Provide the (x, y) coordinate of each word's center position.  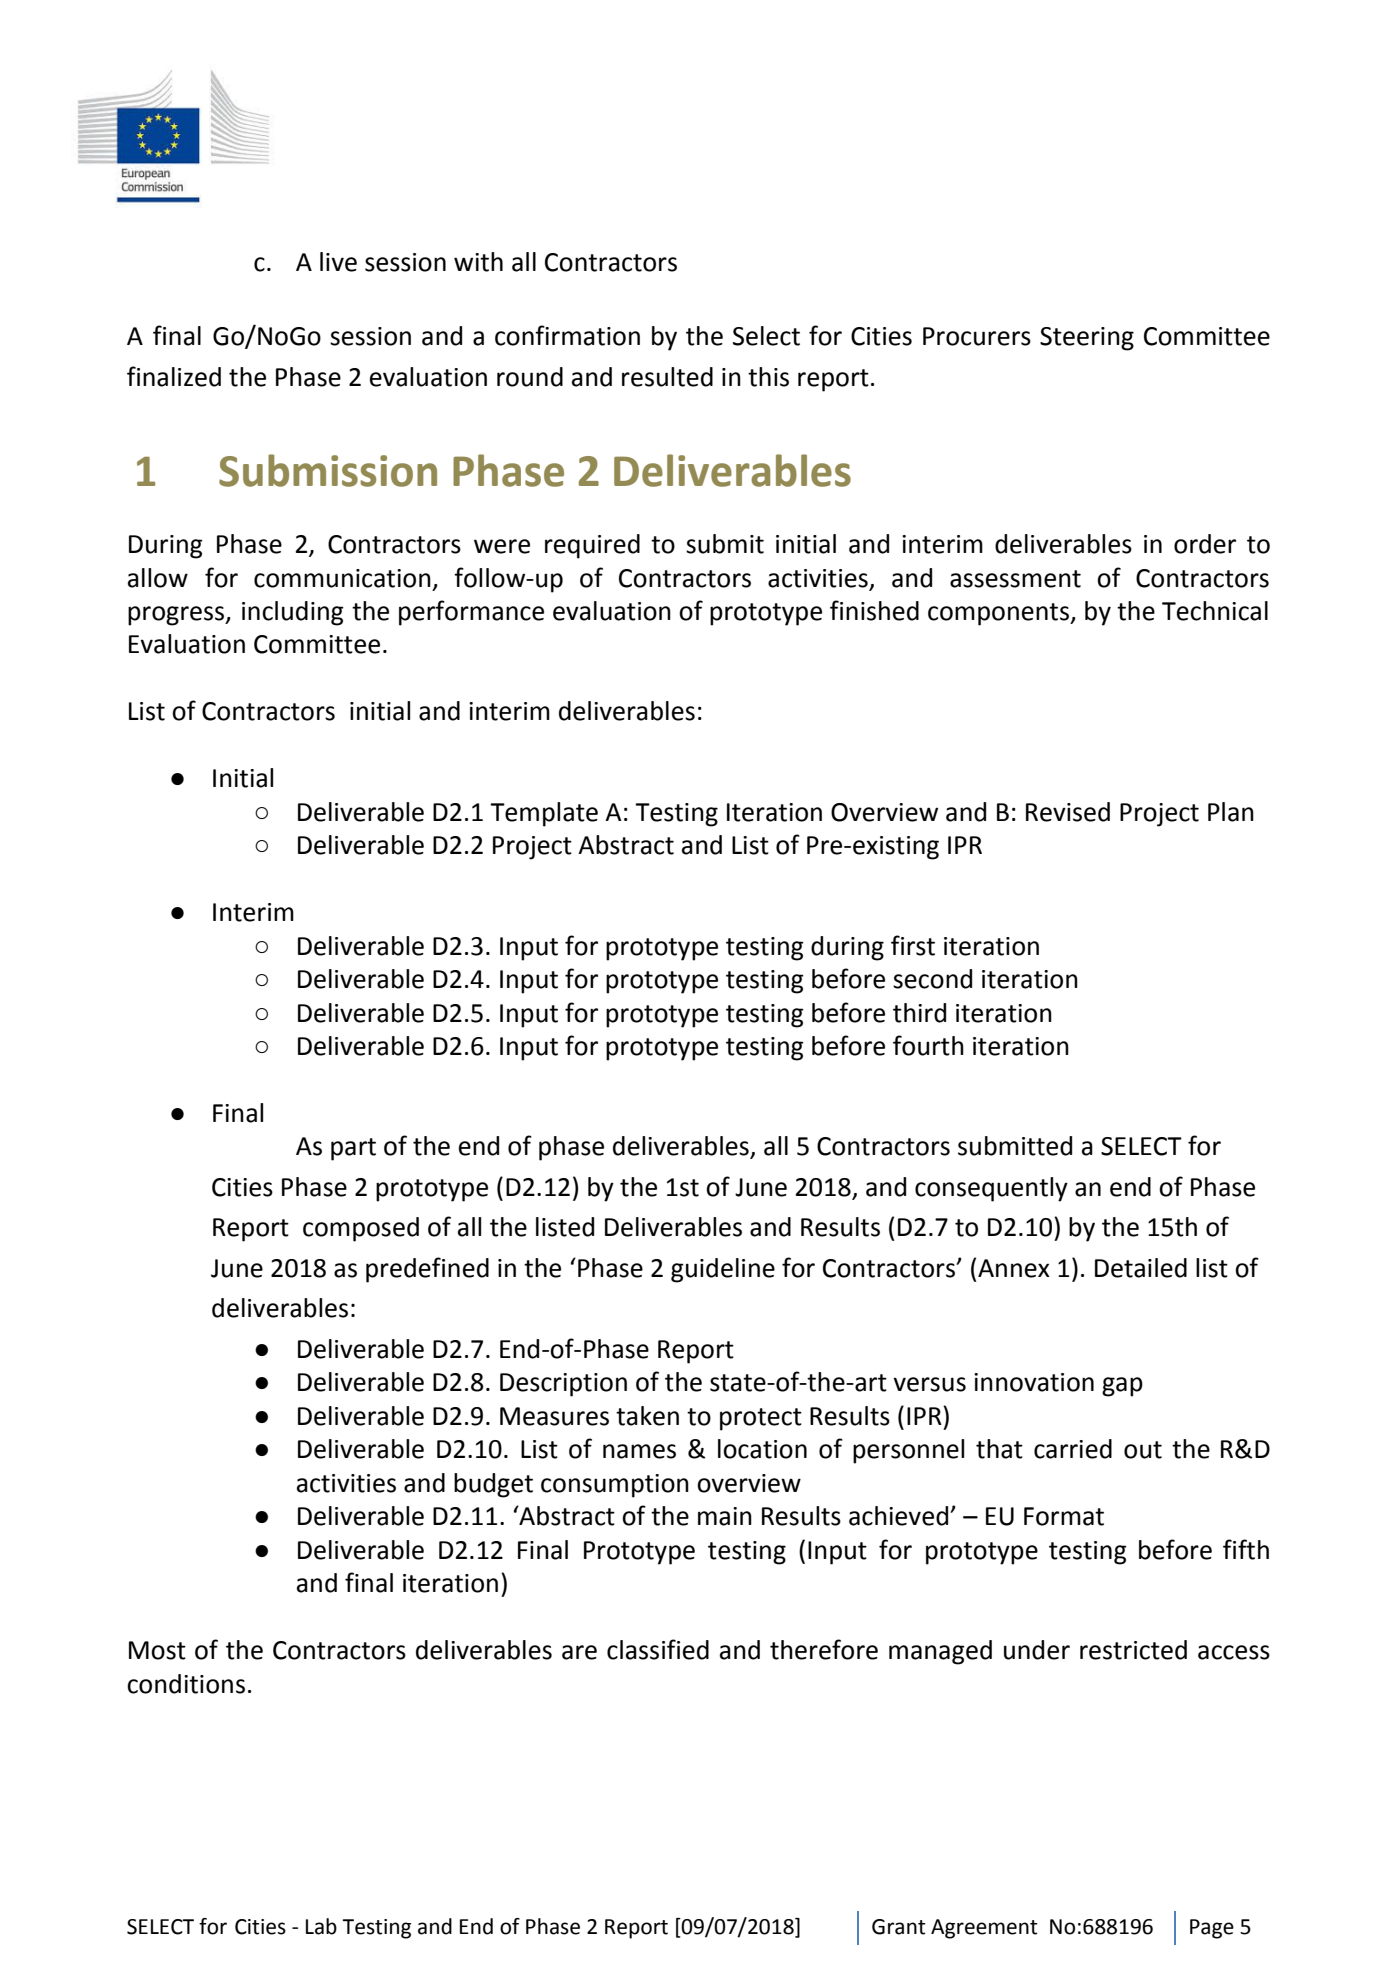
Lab (321, 1926)
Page (1212, 1929)
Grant (899, 1927)
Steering (1087, 339)
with (478, 262)
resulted (667, 377)
